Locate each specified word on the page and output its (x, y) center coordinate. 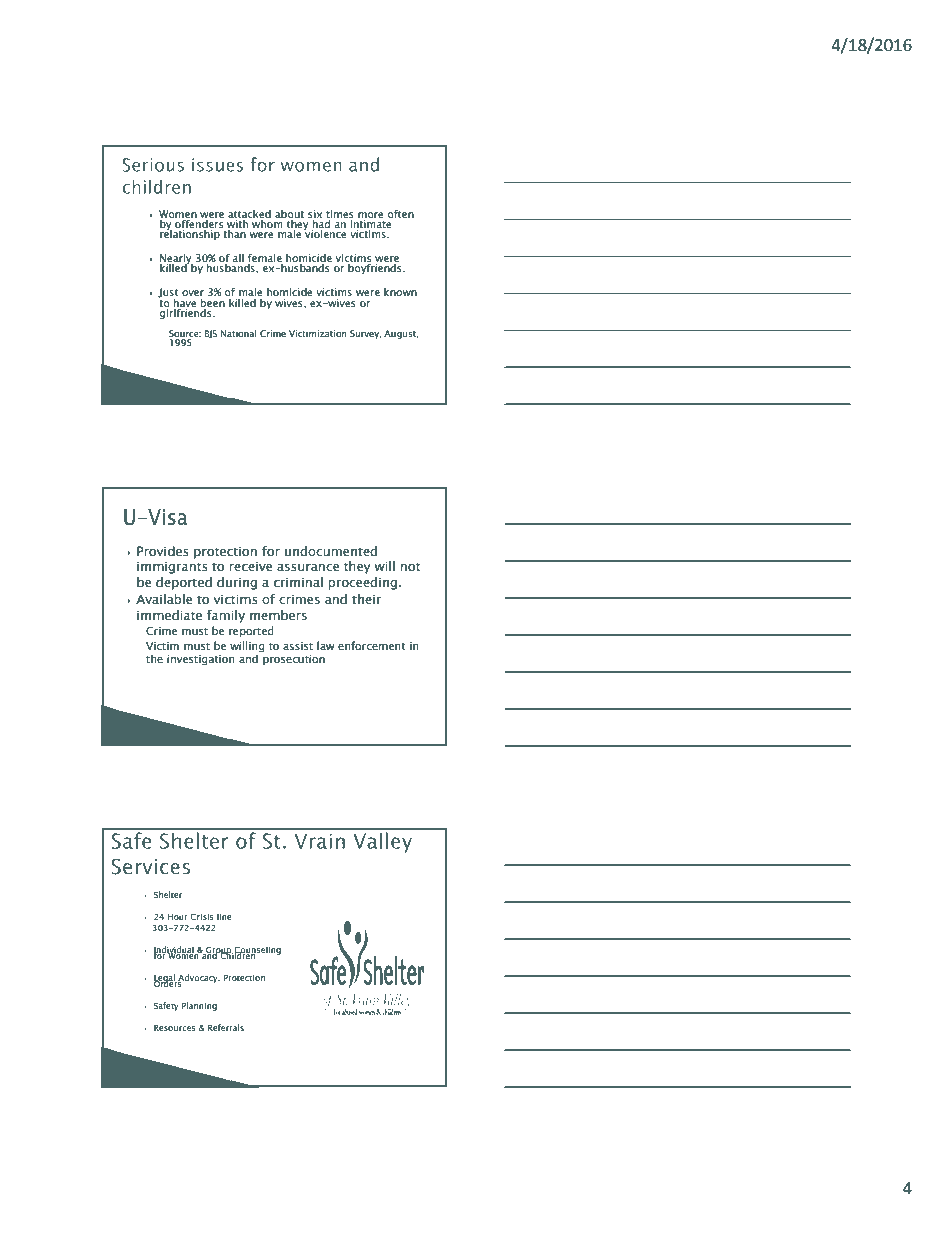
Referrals (226, 1027)
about (289, 214)
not (410, 567)
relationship (191, 233)
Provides (163, 551)
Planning (199, 1006)
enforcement (371, 645)
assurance (308, 568)
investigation (201, 660)
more (371, 215)
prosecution (294, 660)
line (224, 916)
